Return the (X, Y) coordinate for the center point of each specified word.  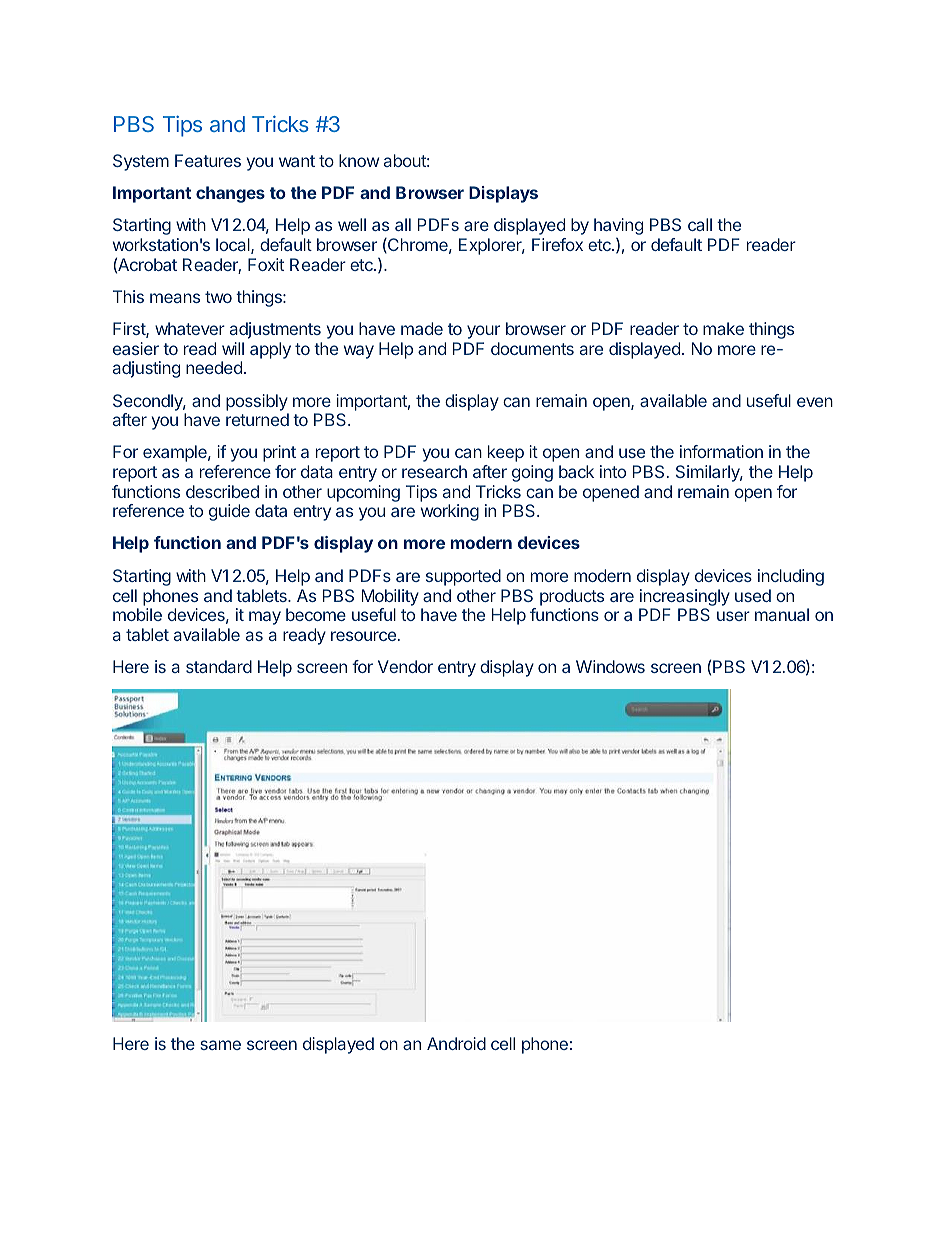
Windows (610, 666)
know (359, 160)
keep (506, 453)
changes (230, 194)
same (220, 1045)
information (721, 451)
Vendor (405, 666)
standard (219, 666)
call (700, 224)
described (222, 491)
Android (456, 1043)
